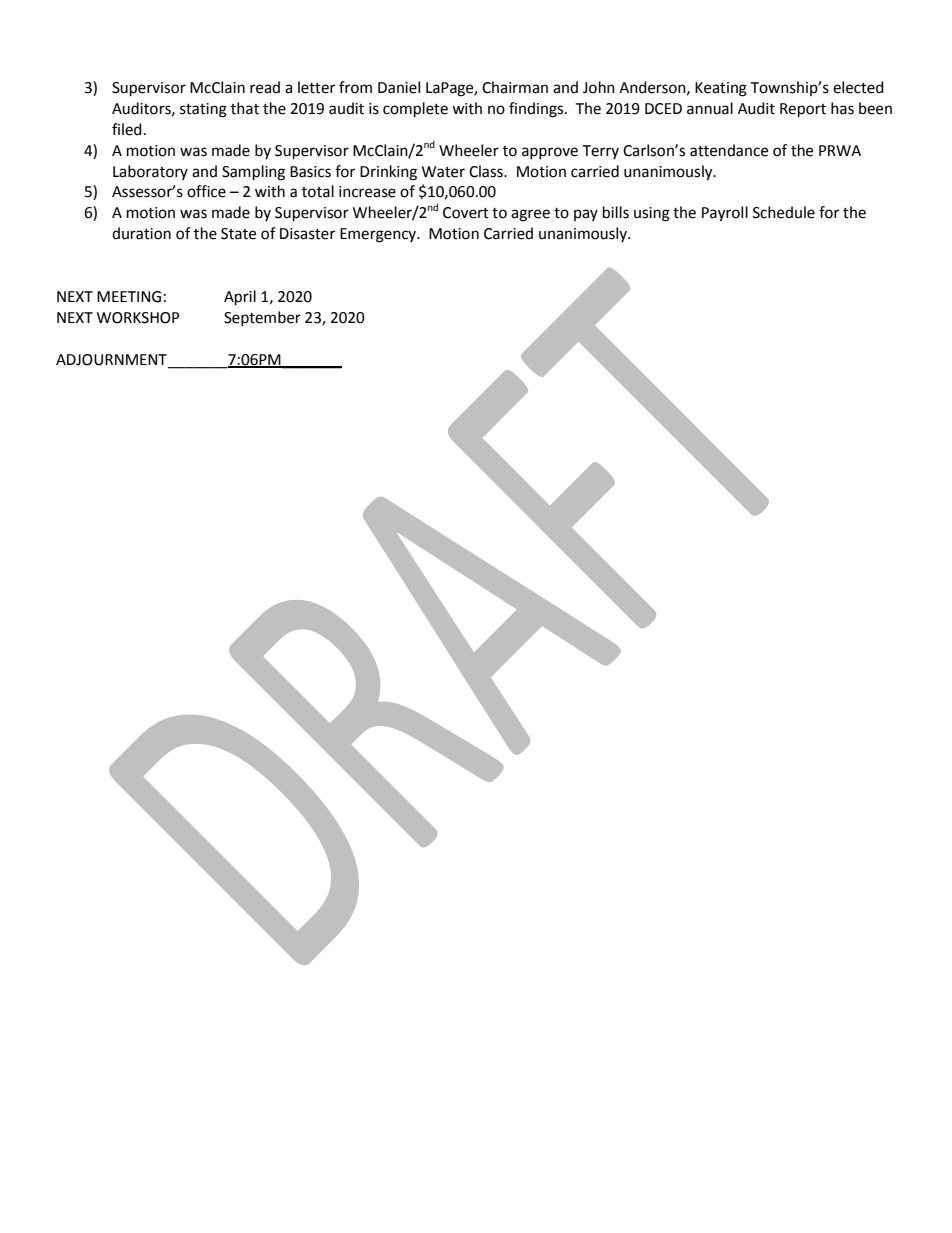 The width and height of the document is (952, 1233). What do you see at coordinates (240, 298) in the document?
I see `April` at bounding box center [240, 298].
